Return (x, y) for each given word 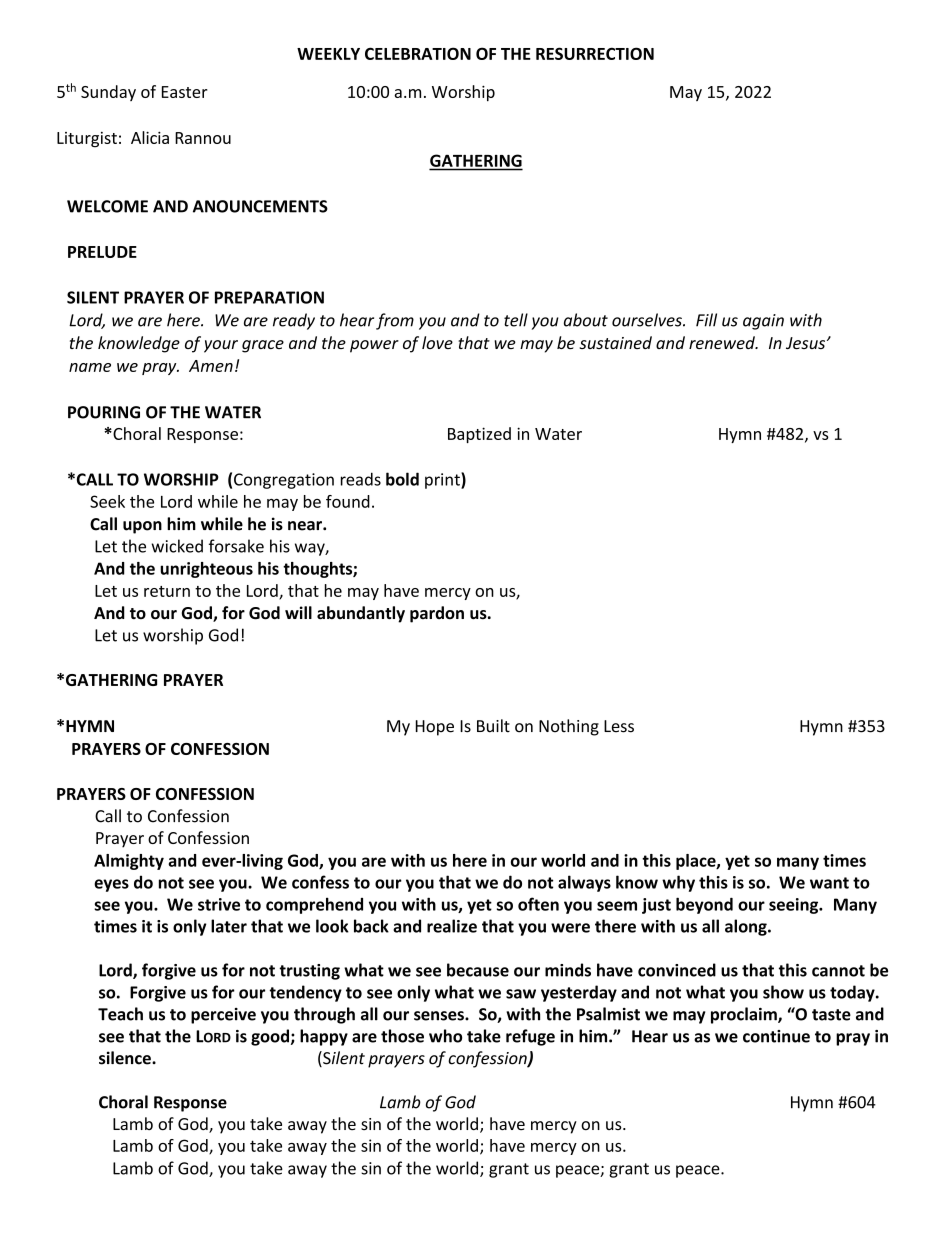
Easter (185, 92)
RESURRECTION (595, 53)
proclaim (745, 1015)
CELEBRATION (418, 53)
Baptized (479, 435)
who (445, 1036)
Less (619, 726)
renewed (723, 342)
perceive (223, 1016)
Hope (435, 728)
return (167, 591)
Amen (211, 366)
